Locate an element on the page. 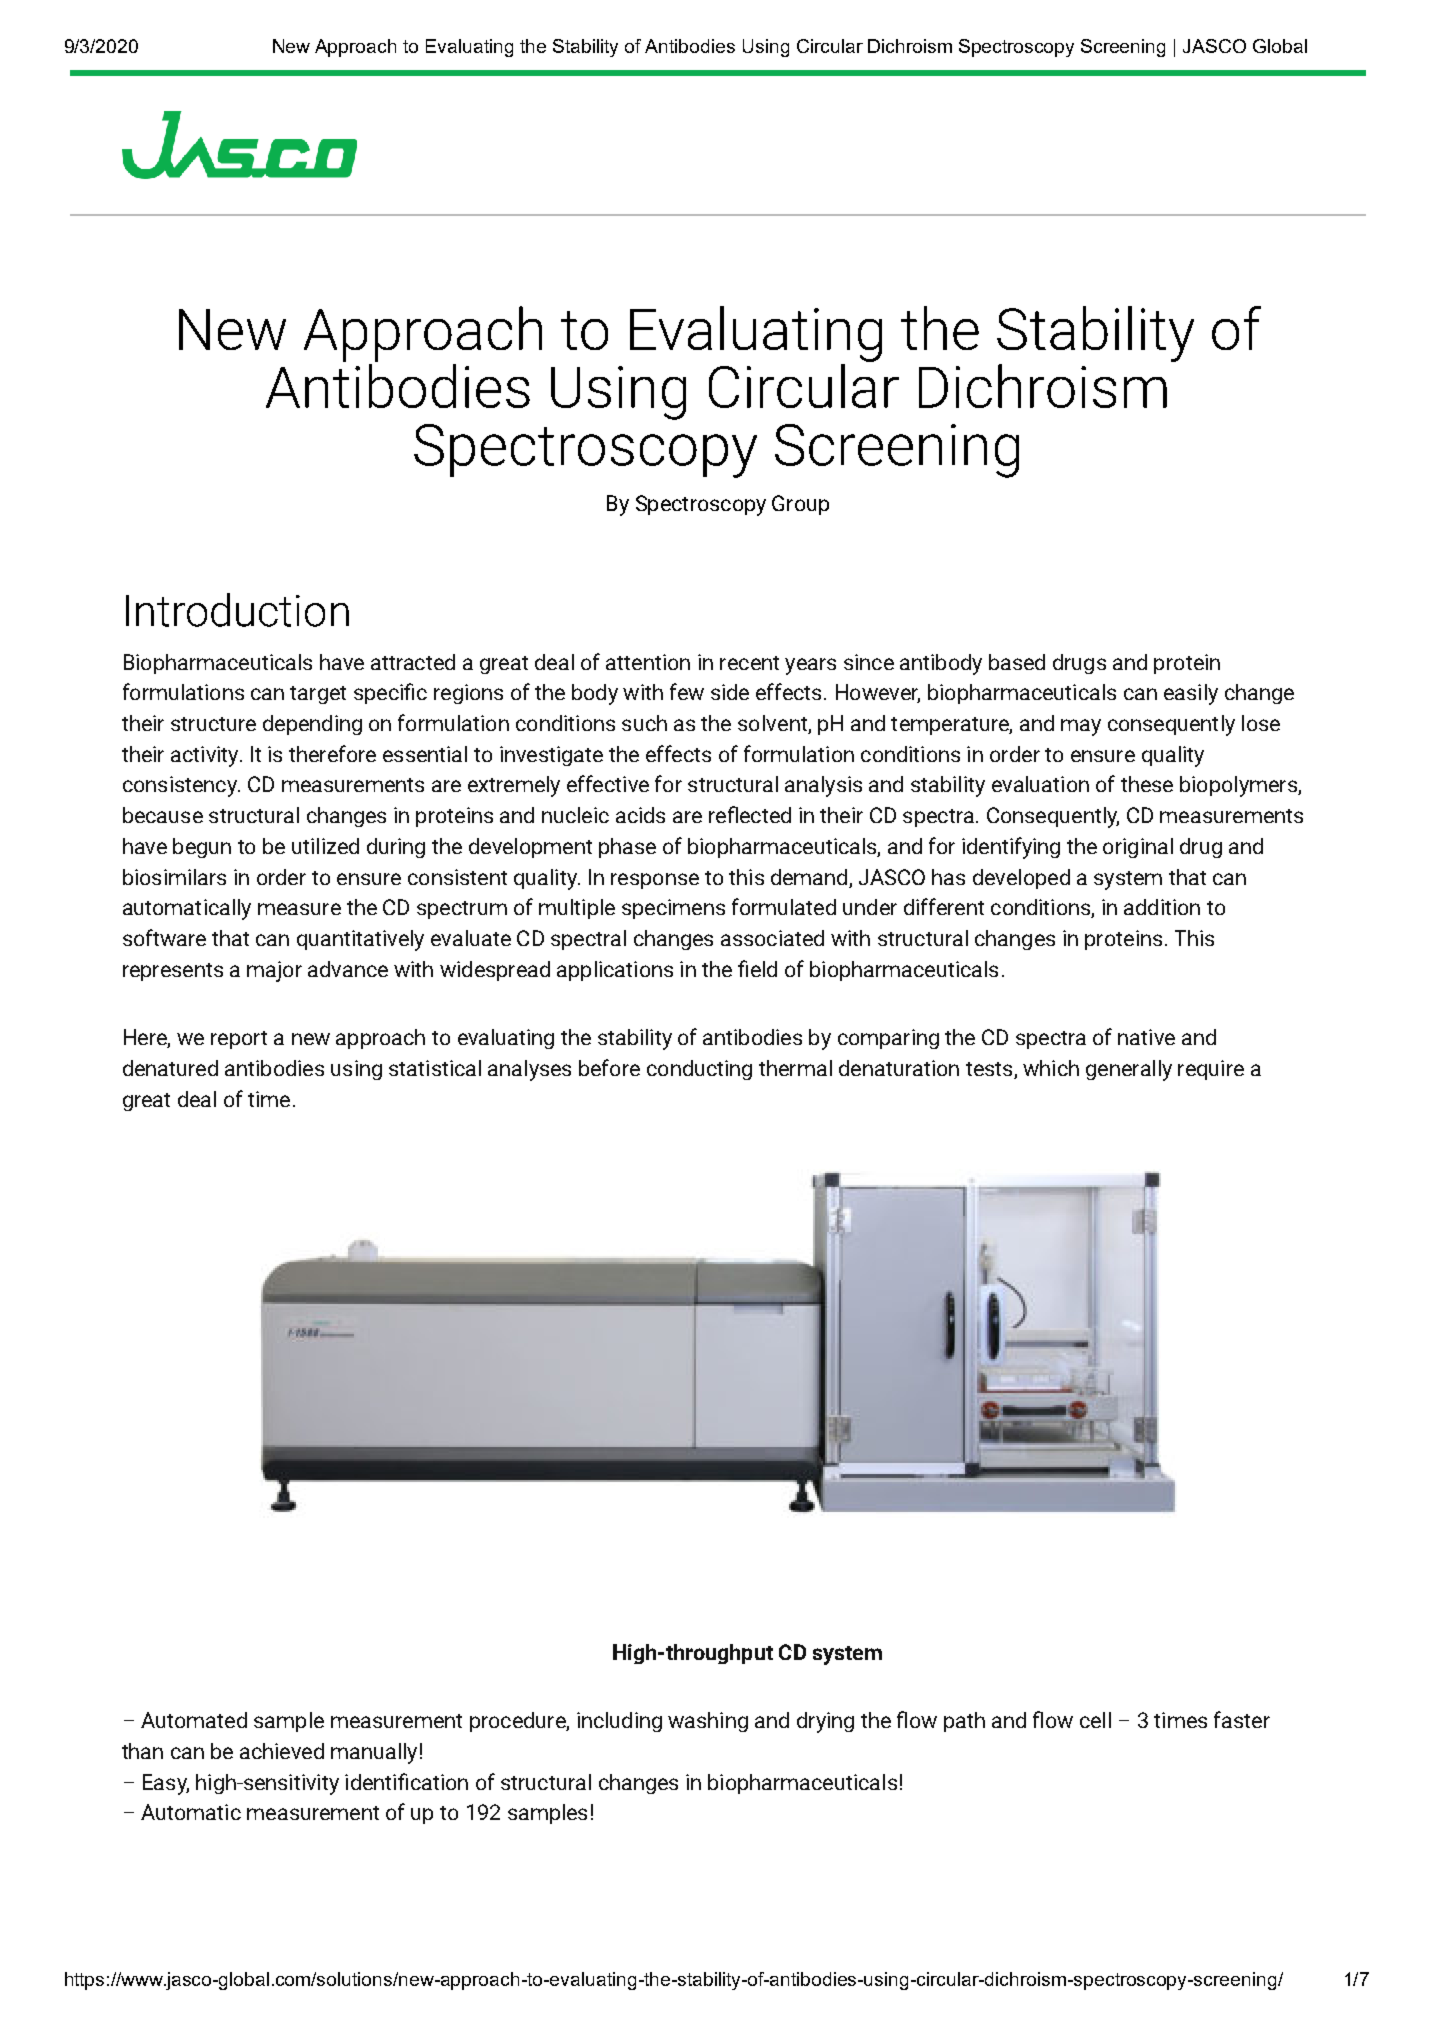  Group is located at coordinates (800, 505).
